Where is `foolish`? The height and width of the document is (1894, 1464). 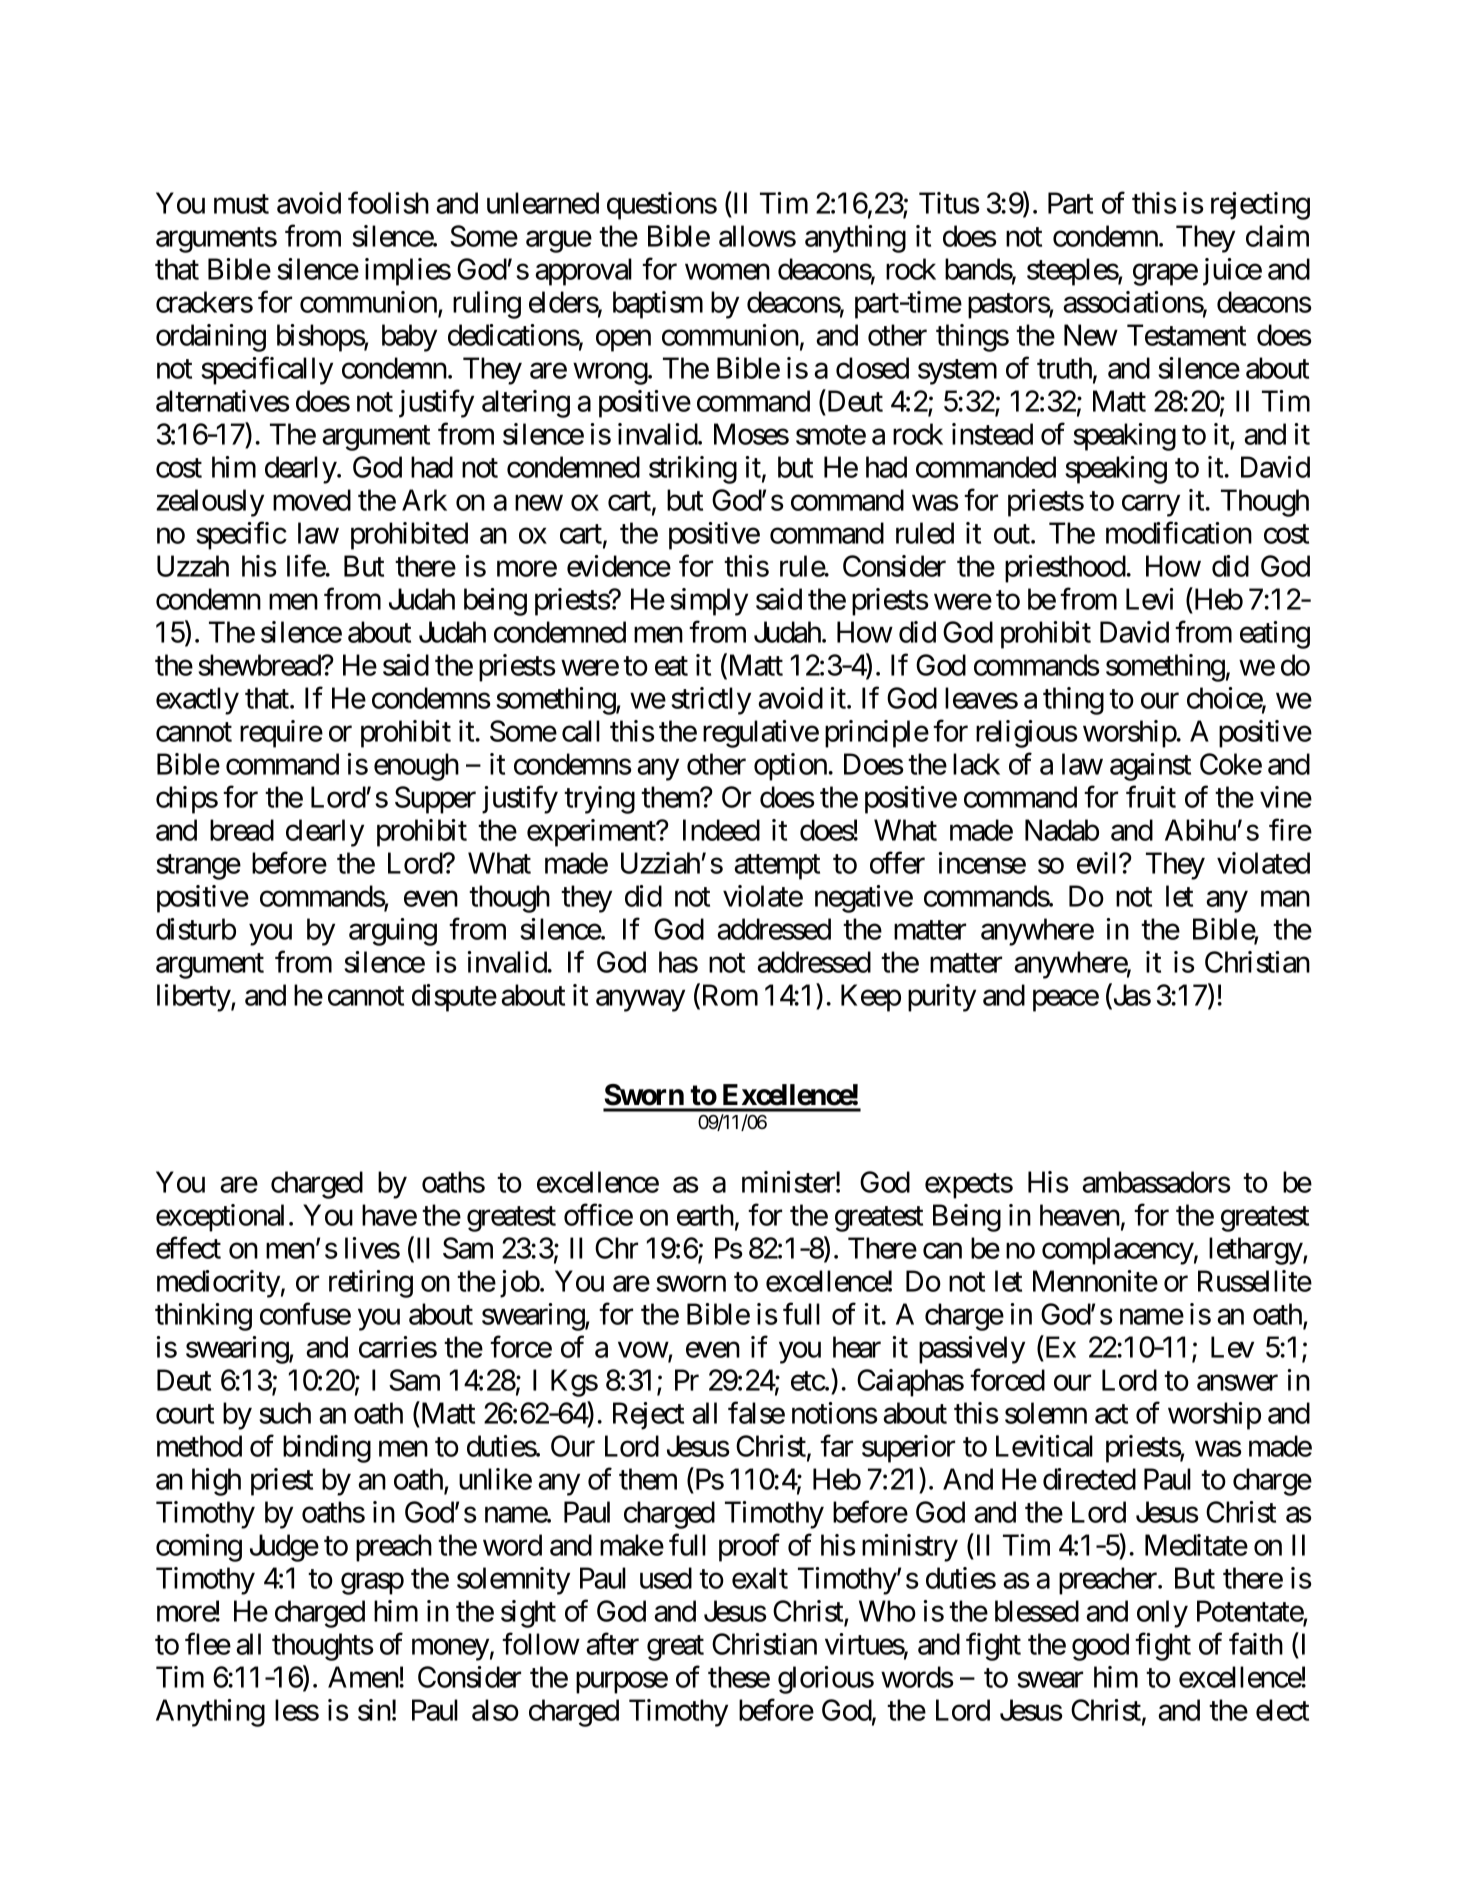 foolish is located at coordinates (388, 203).
